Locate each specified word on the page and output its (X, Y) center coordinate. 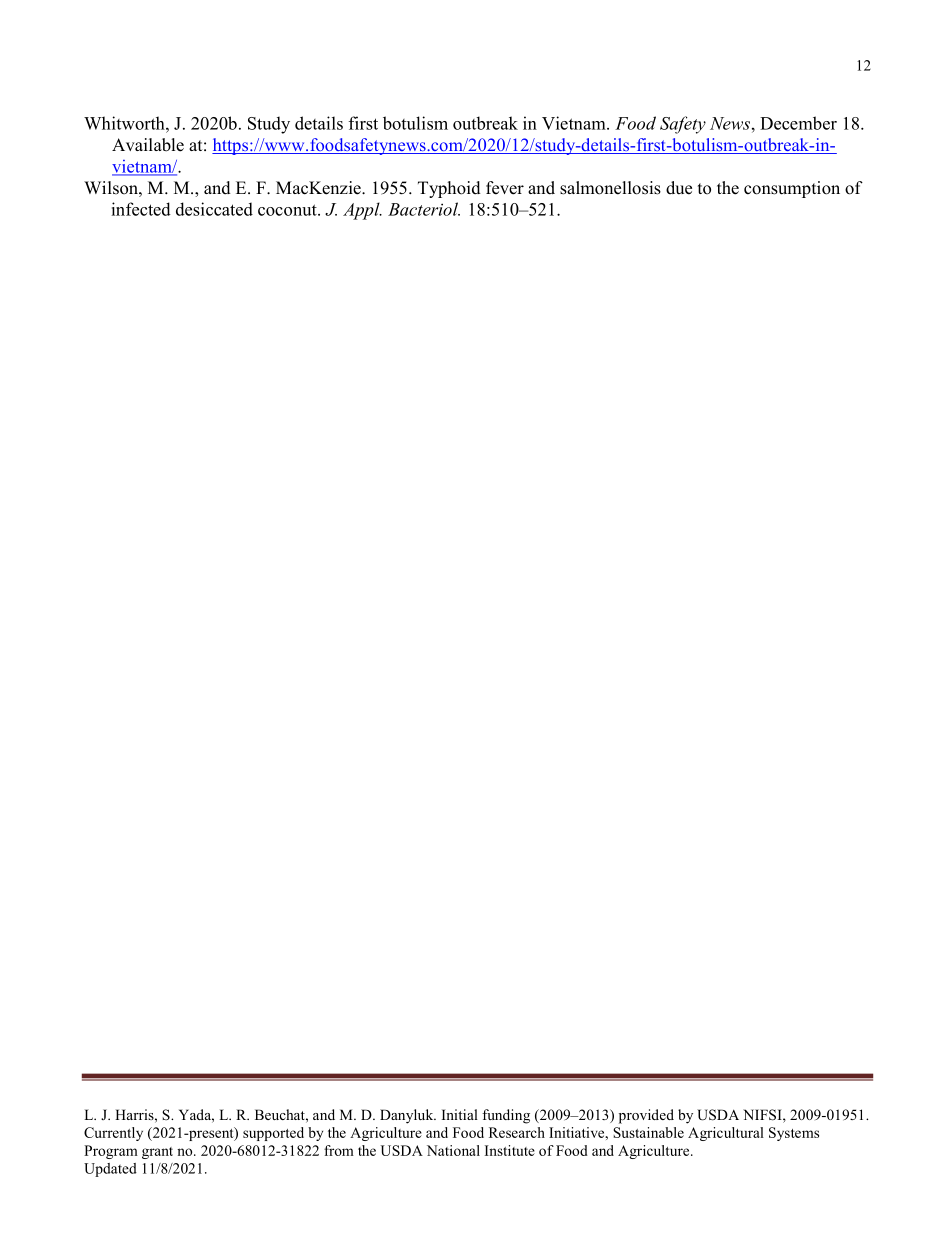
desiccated (214, 209)
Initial (460, 1114)
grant (157, 1153)
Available (148, 145)
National (453, 1150)
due (679, 188)
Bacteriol (424, 209)
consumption (792, 189)
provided (646, 1116)
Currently (113, 1134)
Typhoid (449, 189)
